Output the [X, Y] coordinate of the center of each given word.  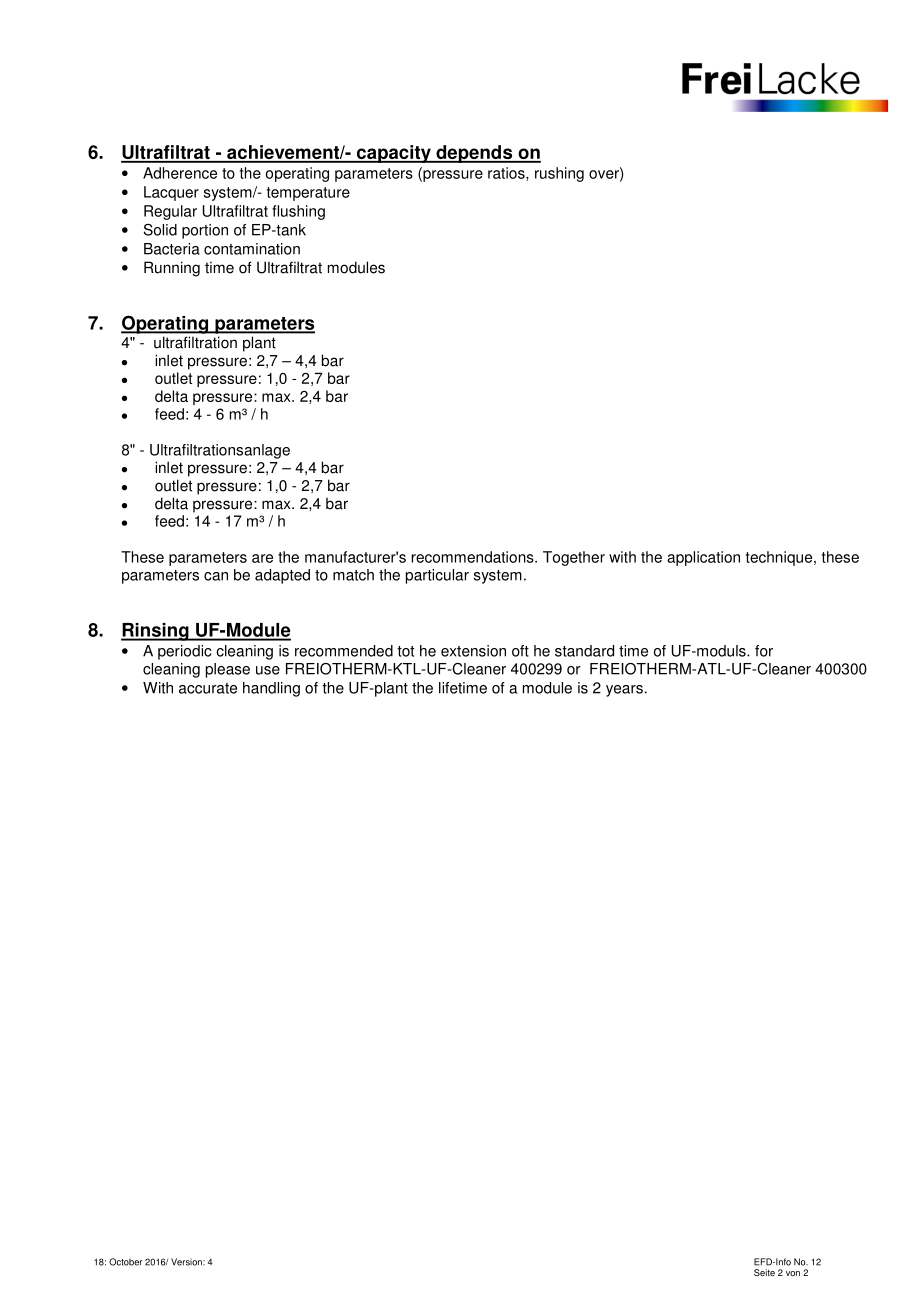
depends [474, 154]
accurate [208, 688]
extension [473, 651]
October [125, 1262]
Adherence [180, 173]
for [764, 651]
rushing [559, 174]
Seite [764, 1272]
